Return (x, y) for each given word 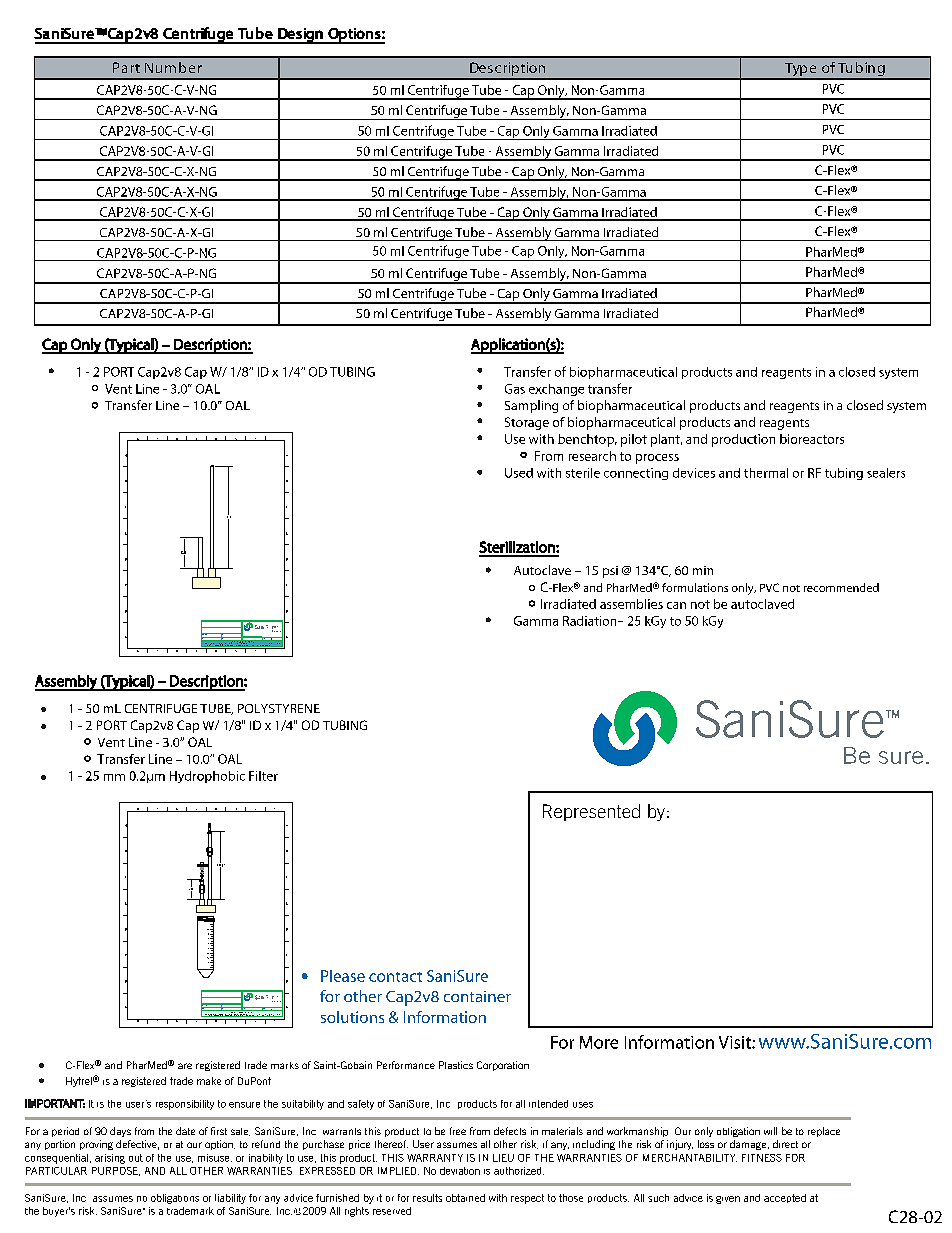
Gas (515, 389)
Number (173, 67)
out (136, 1158)
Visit (736, 1042)
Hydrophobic (207, 777)
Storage (527, 423)
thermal (766, 473)
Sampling (531, 406)
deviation (460, 1171)
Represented (591, 812)
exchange (556, 390)
